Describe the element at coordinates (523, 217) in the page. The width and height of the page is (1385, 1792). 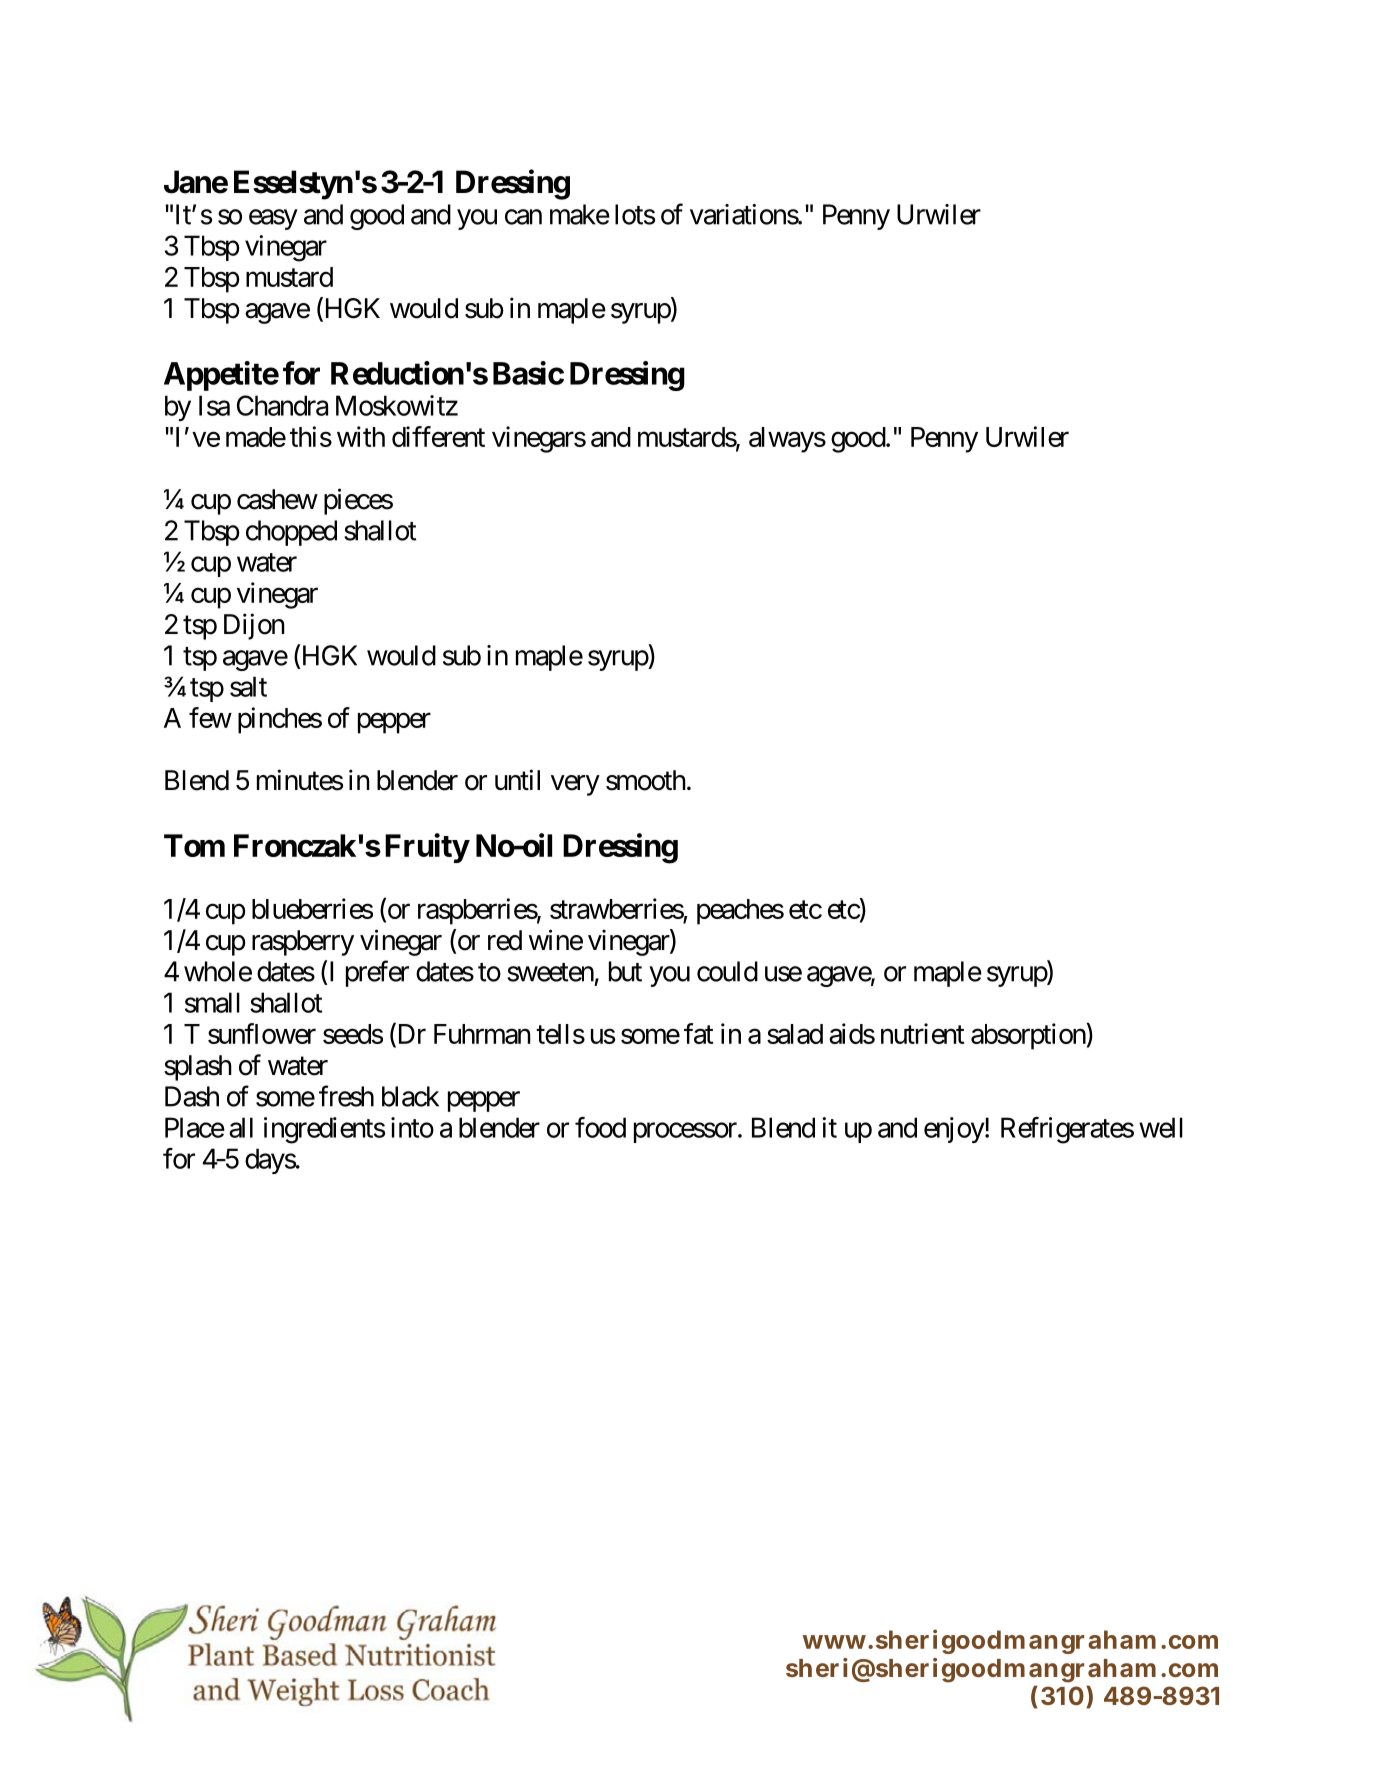
I see `can` at that location.
